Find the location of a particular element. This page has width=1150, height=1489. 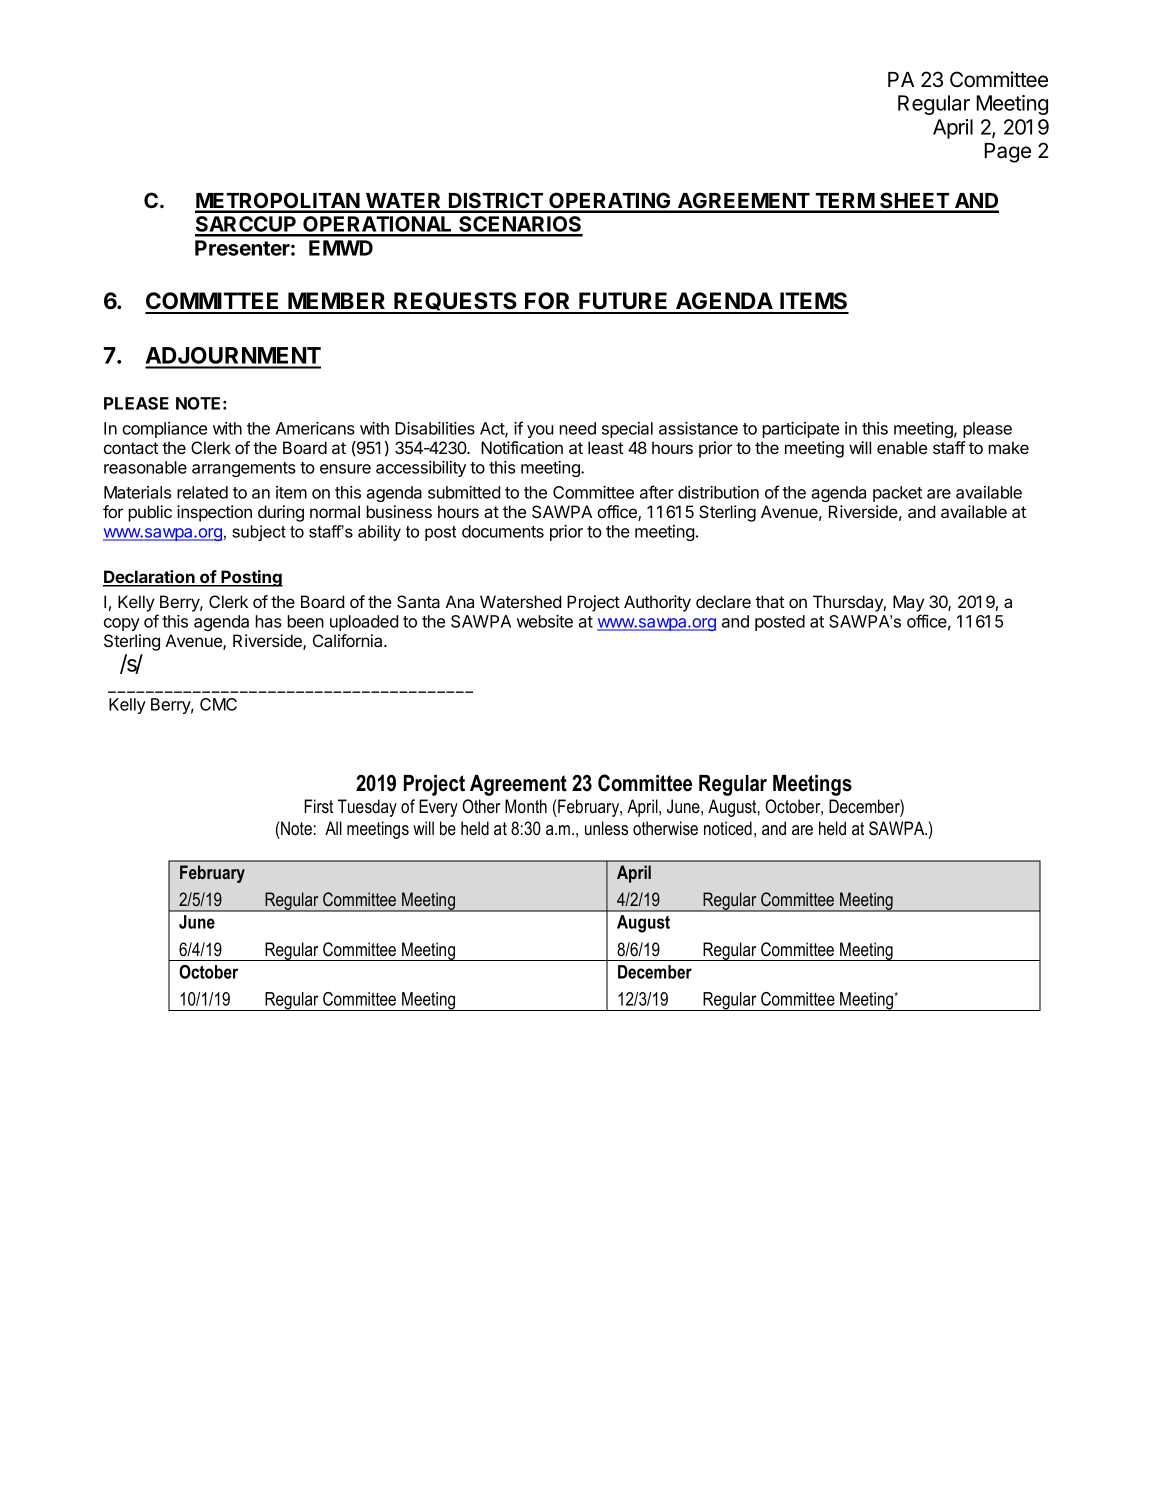

documents is located at coordinates (503, 531).
